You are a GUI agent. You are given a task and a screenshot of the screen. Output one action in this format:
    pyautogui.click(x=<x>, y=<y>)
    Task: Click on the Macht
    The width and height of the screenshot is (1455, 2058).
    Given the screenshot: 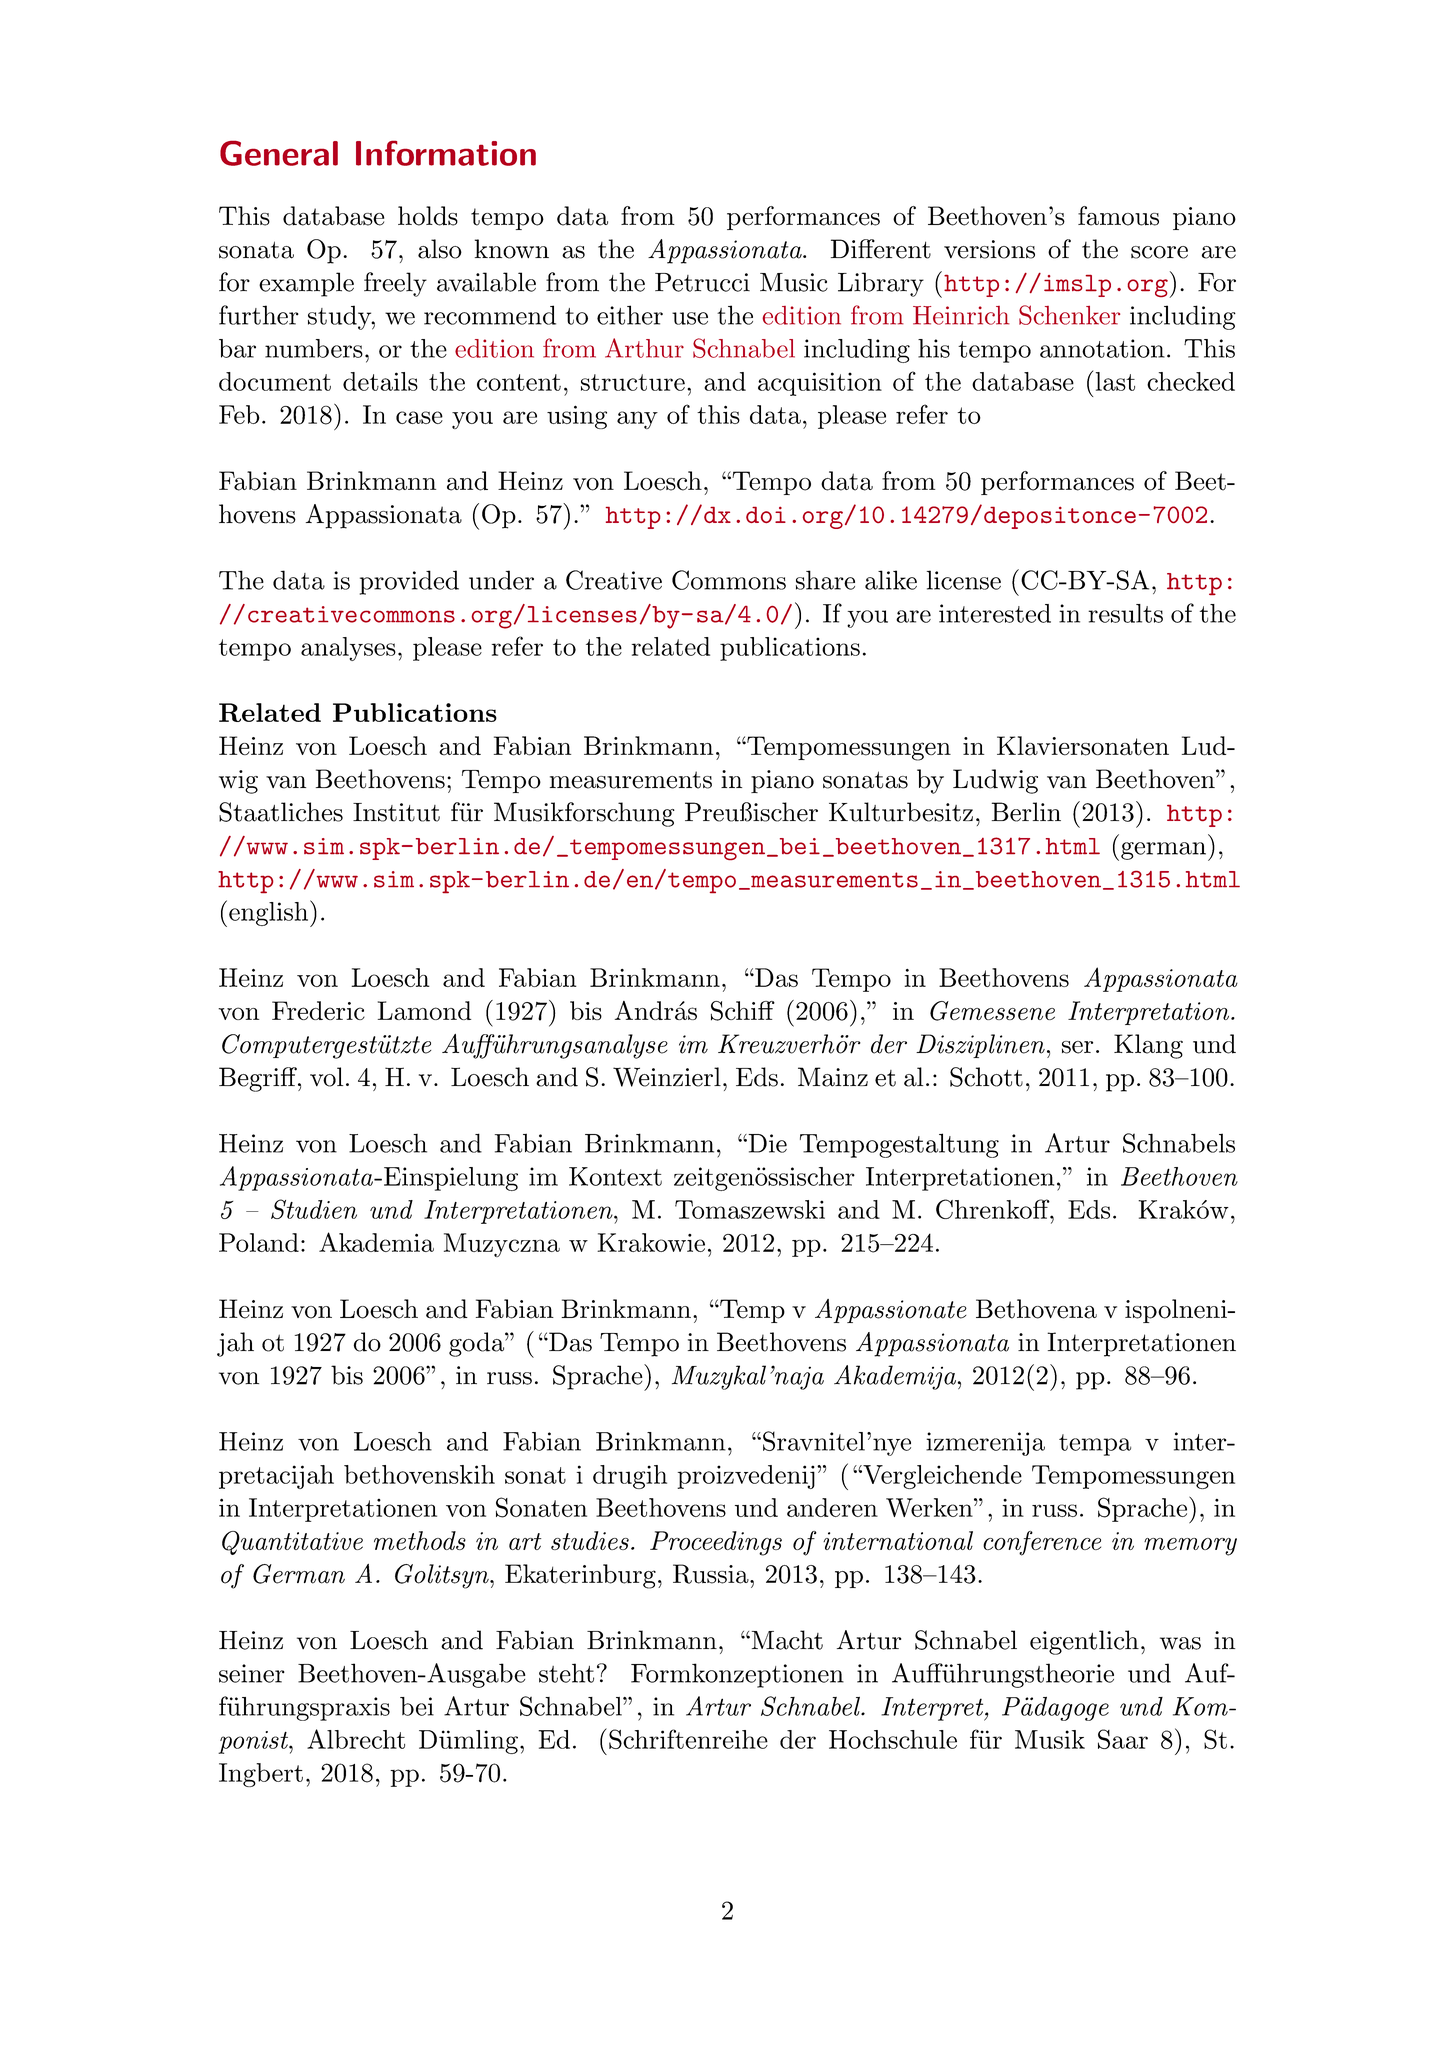 What is the action you would take?
    pyautogui.click(x=786, y=1640)
